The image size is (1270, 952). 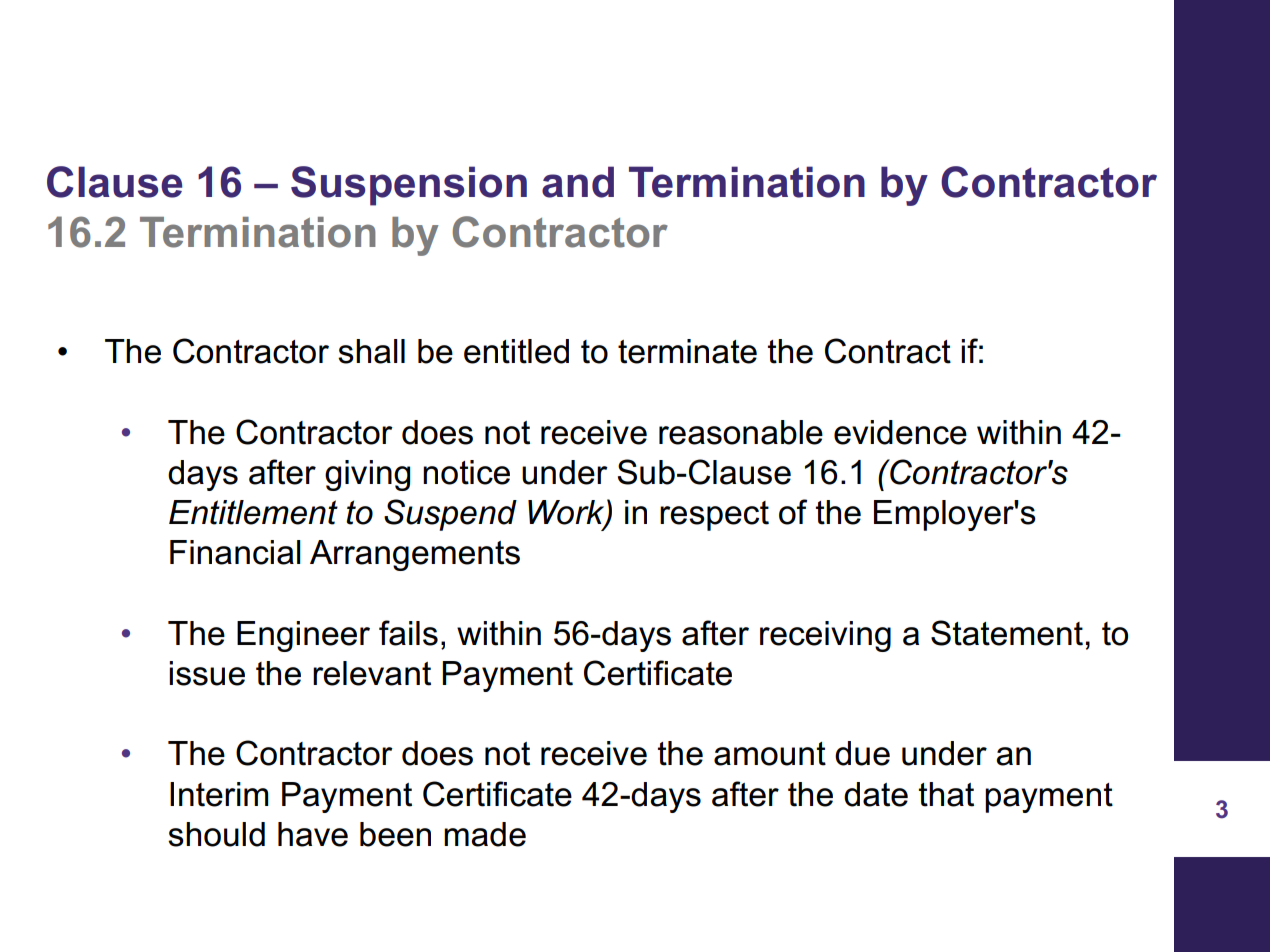 What do you see at coordinates (578, 182) in the screenshot?
I see `and` at bounding box center [578, 182].
